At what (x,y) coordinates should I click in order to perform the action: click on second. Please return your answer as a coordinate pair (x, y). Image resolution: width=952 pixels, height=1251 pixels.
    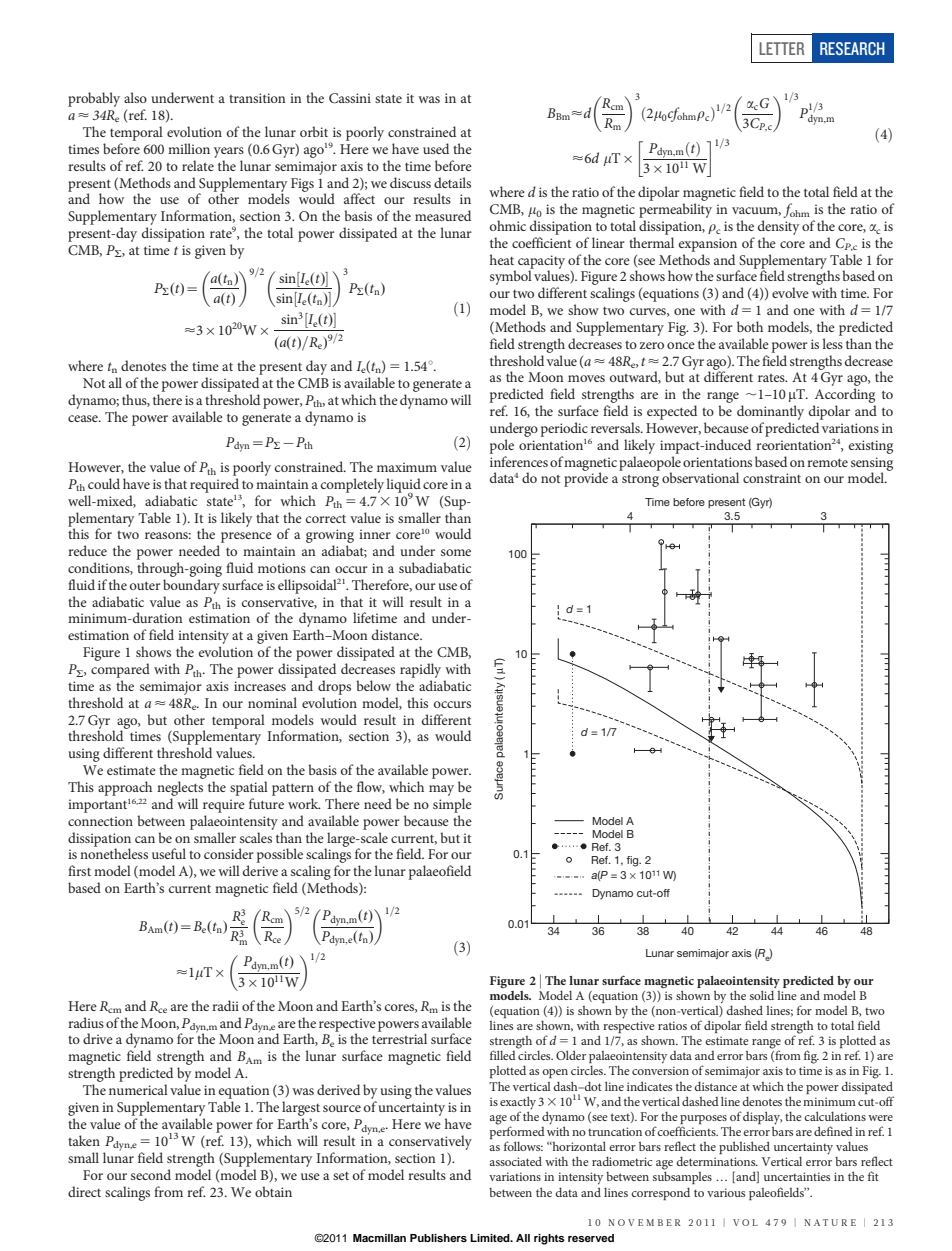
    Looking at the image, I should click on (151, 1174).
